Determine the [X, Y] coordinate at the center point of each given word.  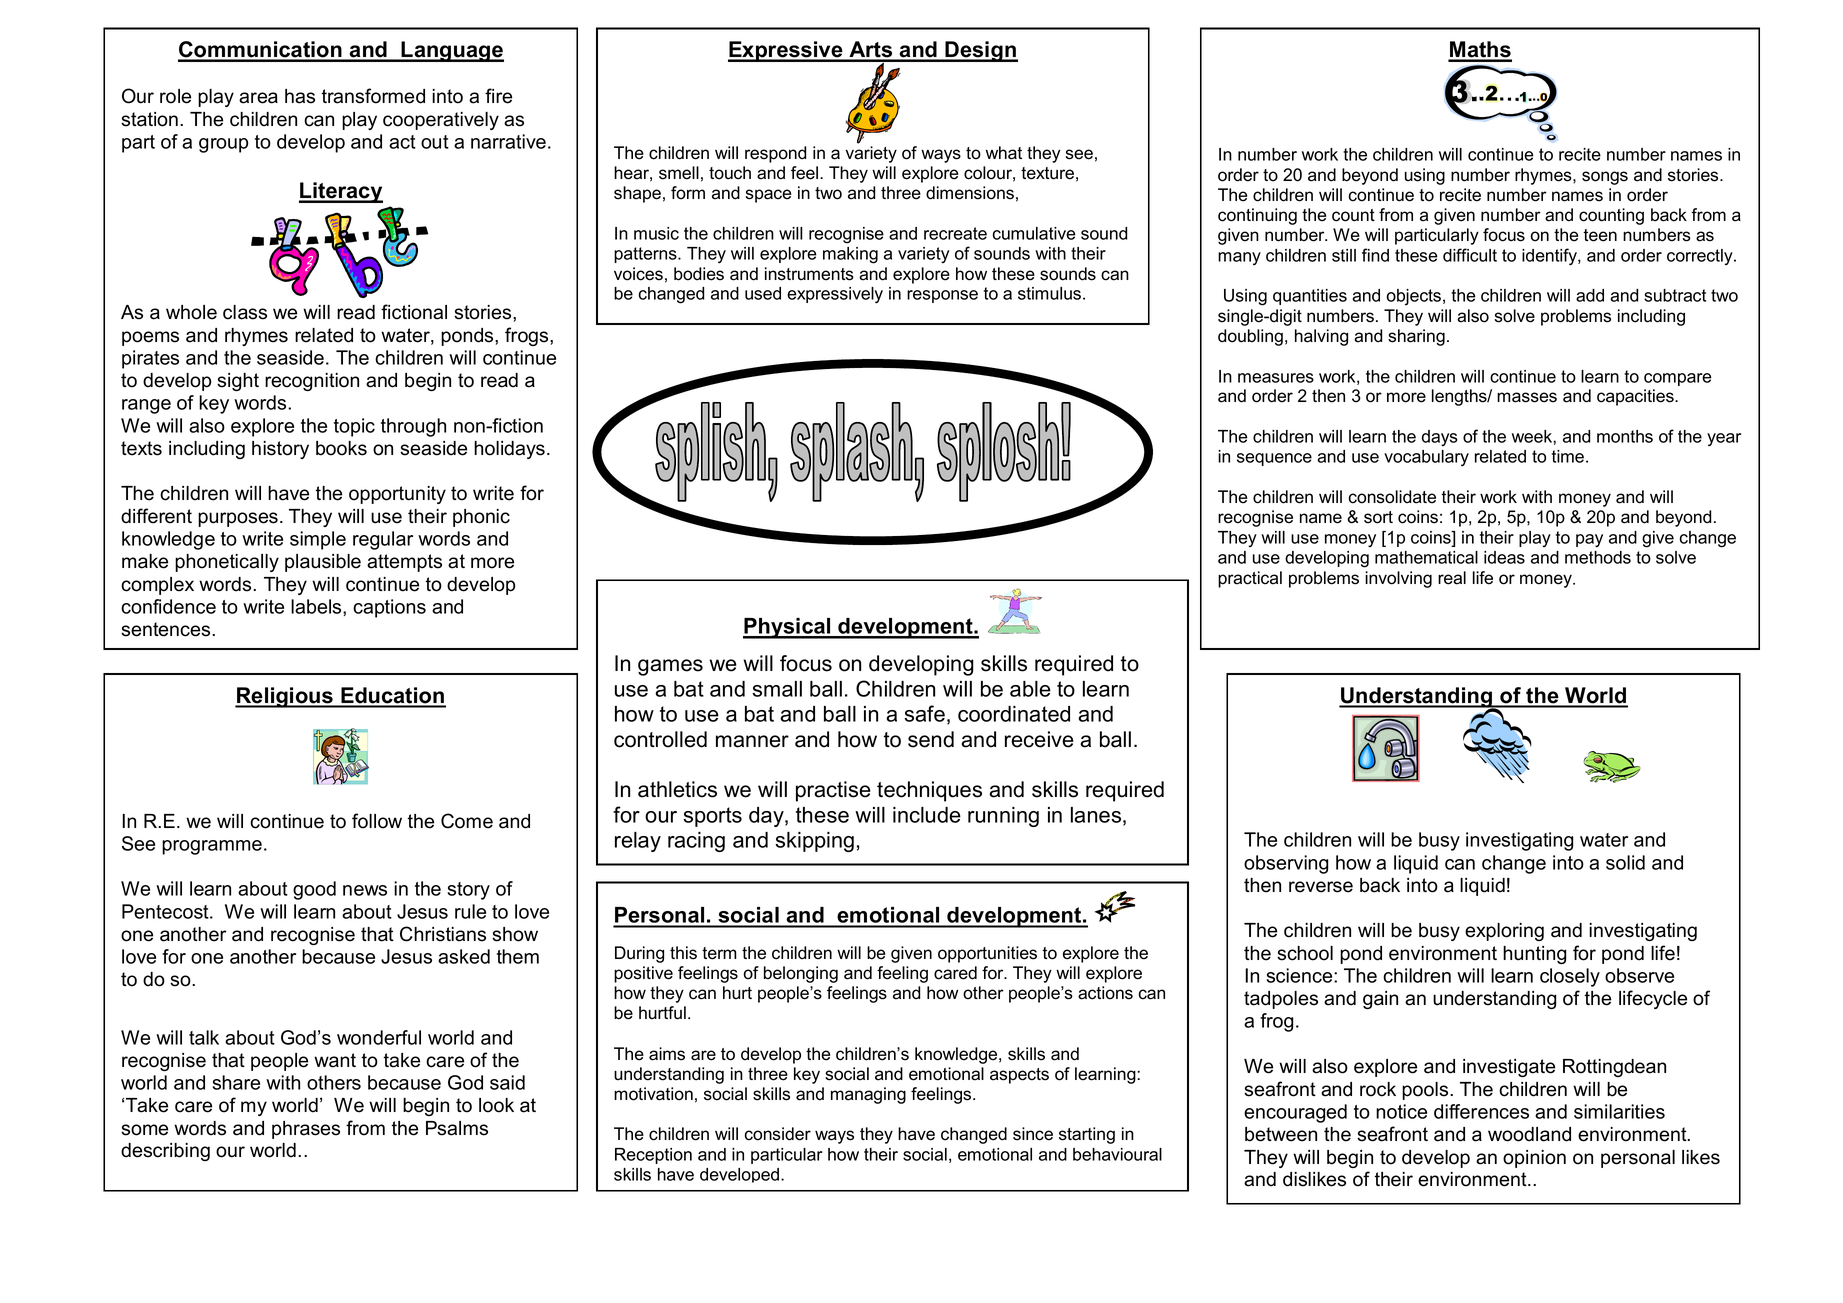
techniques [929, 791]
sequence [1274, 459]
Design [980, 51]
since [1033, 1134]
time [1568, 456]
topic [354, 427]
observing [1286, 864]
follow [377, 821]
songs [1605, 178]
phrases [306, 1130]
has [300, 96]
